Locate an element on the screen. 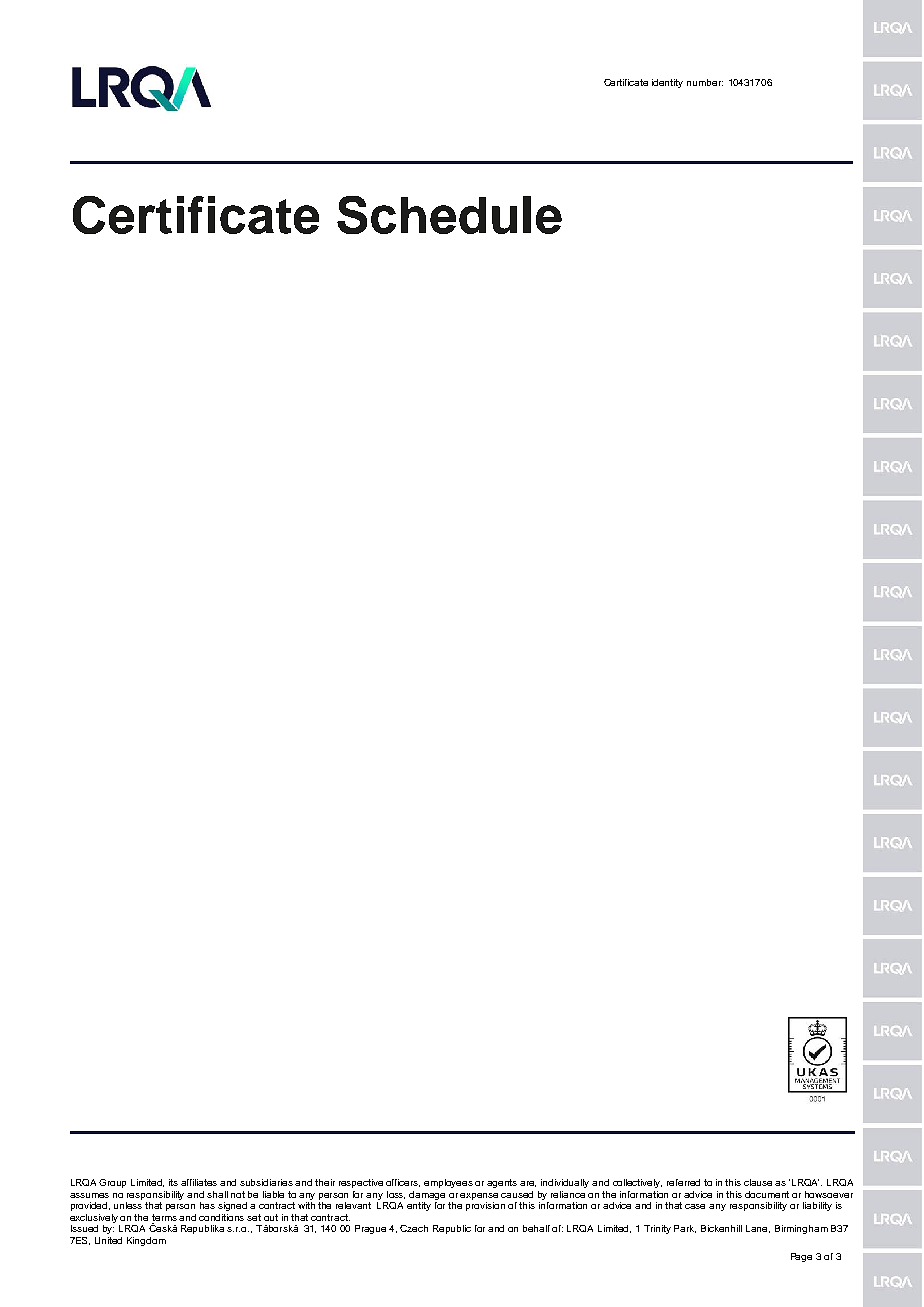  subsidiaries is located at coordinates (268, 1182).
